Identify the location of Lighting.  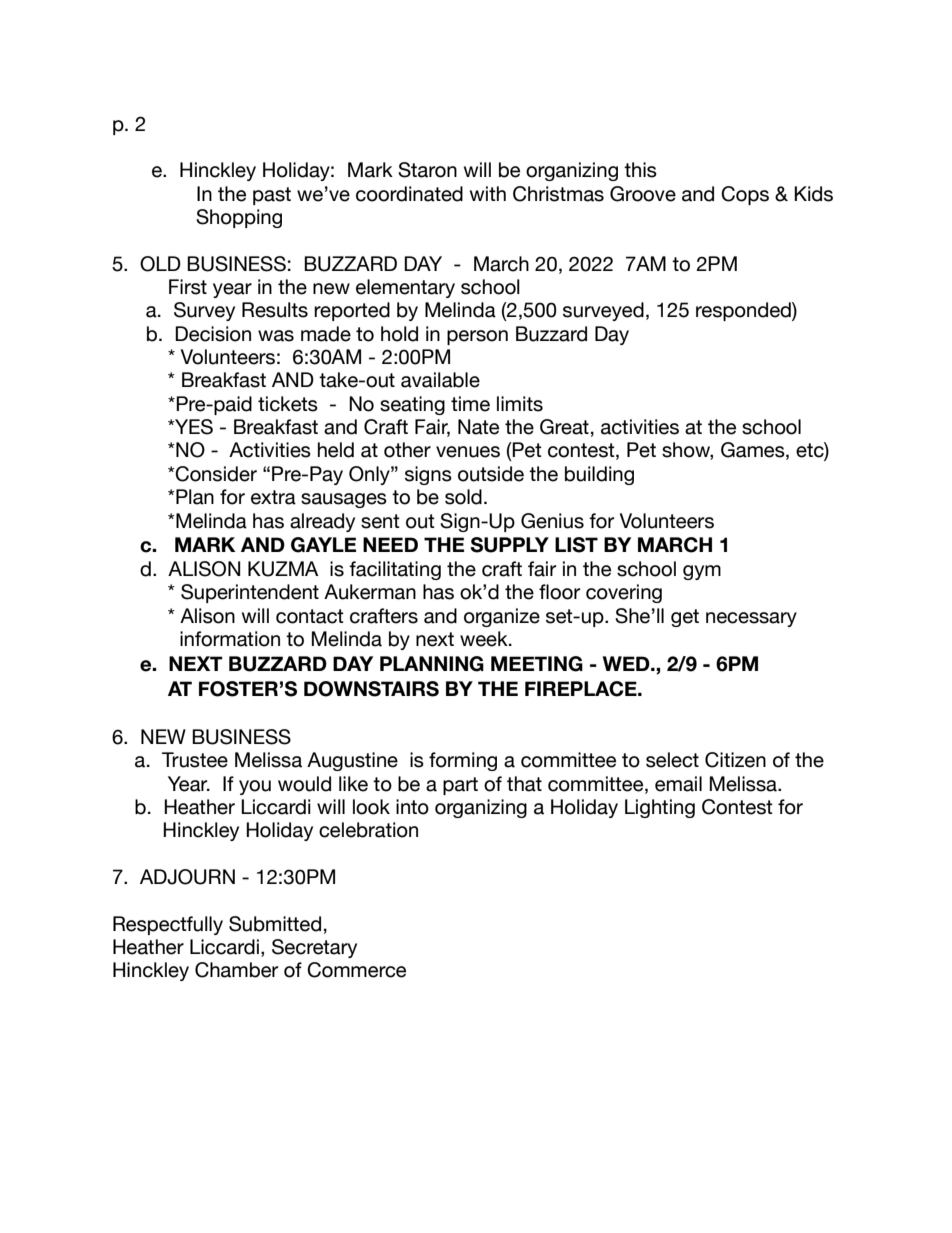
(660, 808).
